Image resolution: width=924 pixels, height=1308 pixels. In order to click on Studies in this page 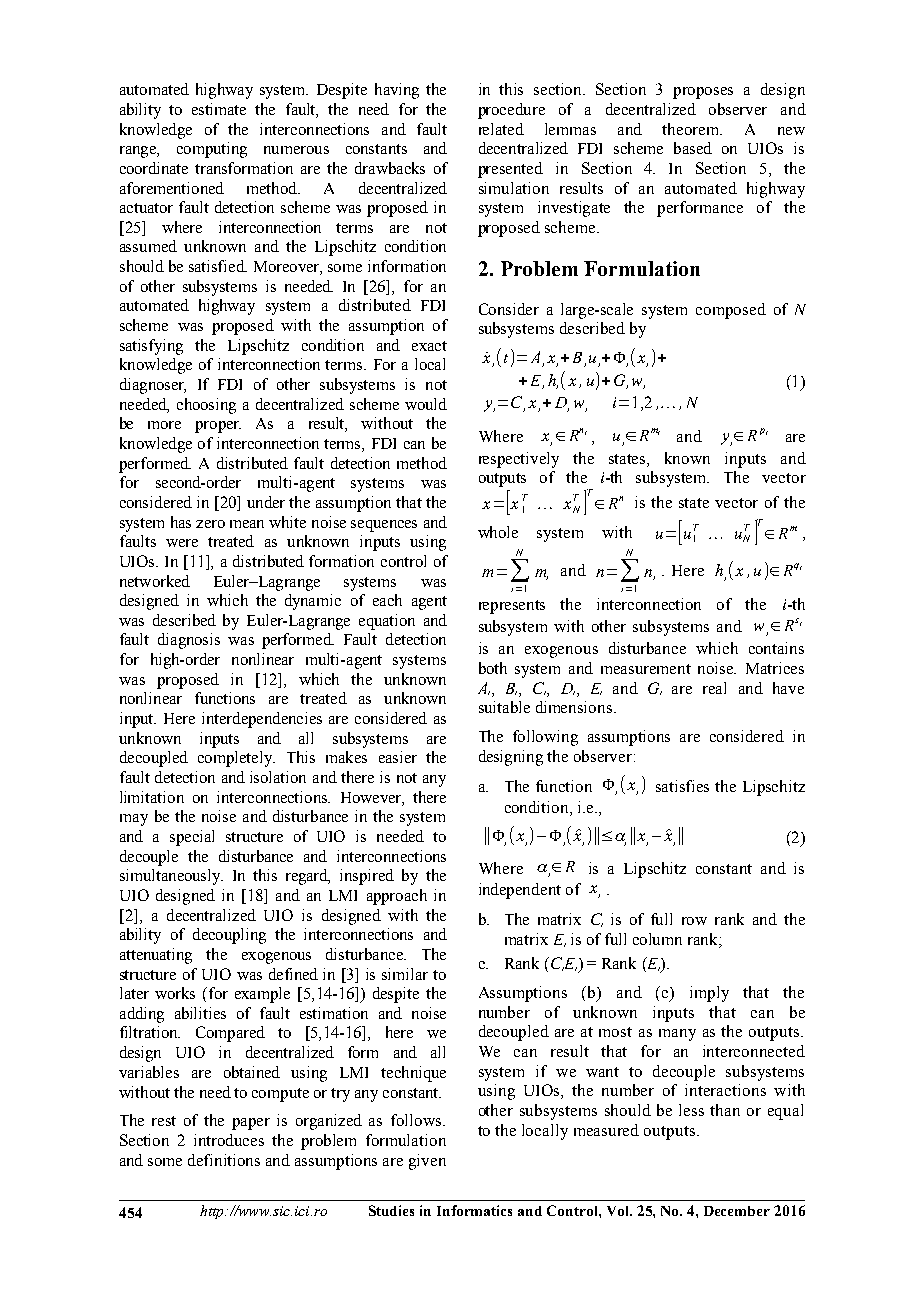, I will do `click(391, 1210)`.
